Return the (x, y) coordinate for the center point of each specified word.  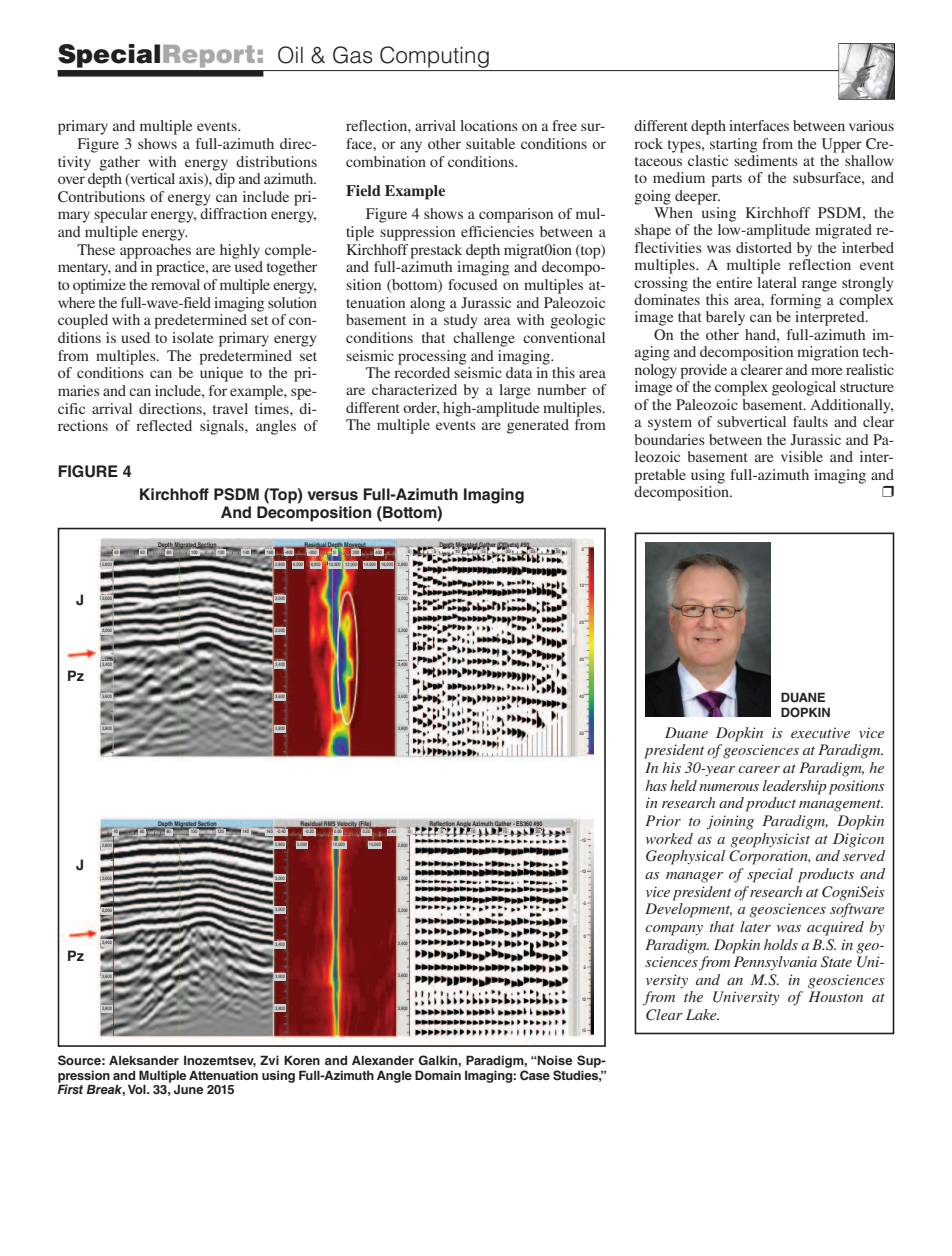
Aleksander (144, 1060)
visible (802, 456)
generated (538, 426)
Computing (434, 57)
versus (332, 496)
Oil (290, 55)
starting (733, 145)
